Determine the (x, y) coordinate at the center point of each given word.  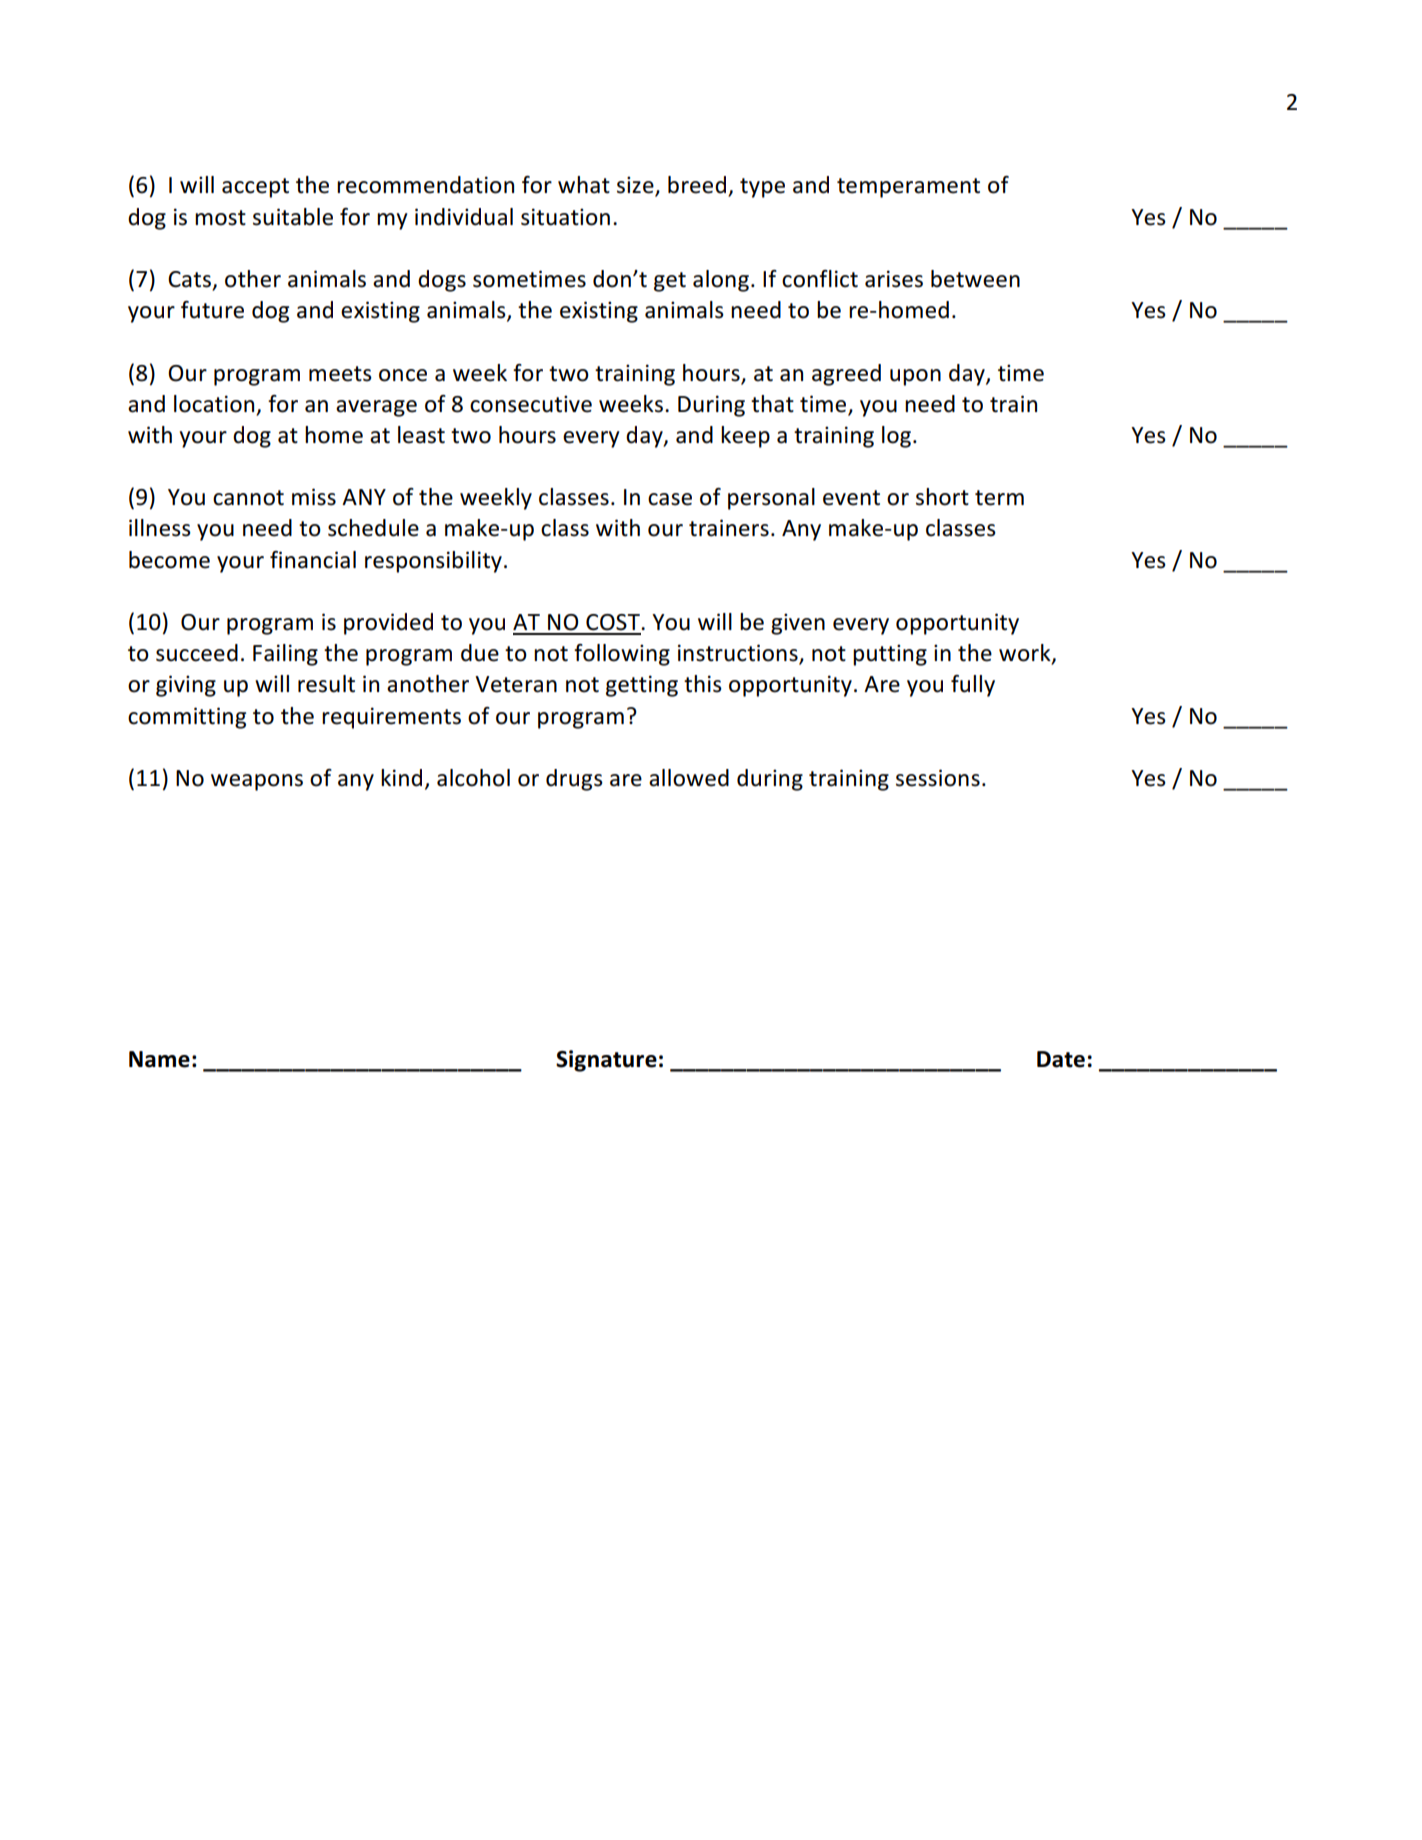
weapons (257, 782)
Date (1061, 1059)
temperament (908, 188)
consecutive (531, 404)
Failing (285, 655)
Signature (606, 1061)
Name (159, 1059)
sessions (938, 778)
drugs (574, 780)
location (215, 405)
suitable (293, 217)
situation (565, 217)
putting (890, 655)
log (898, 437)
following (622, 655)
